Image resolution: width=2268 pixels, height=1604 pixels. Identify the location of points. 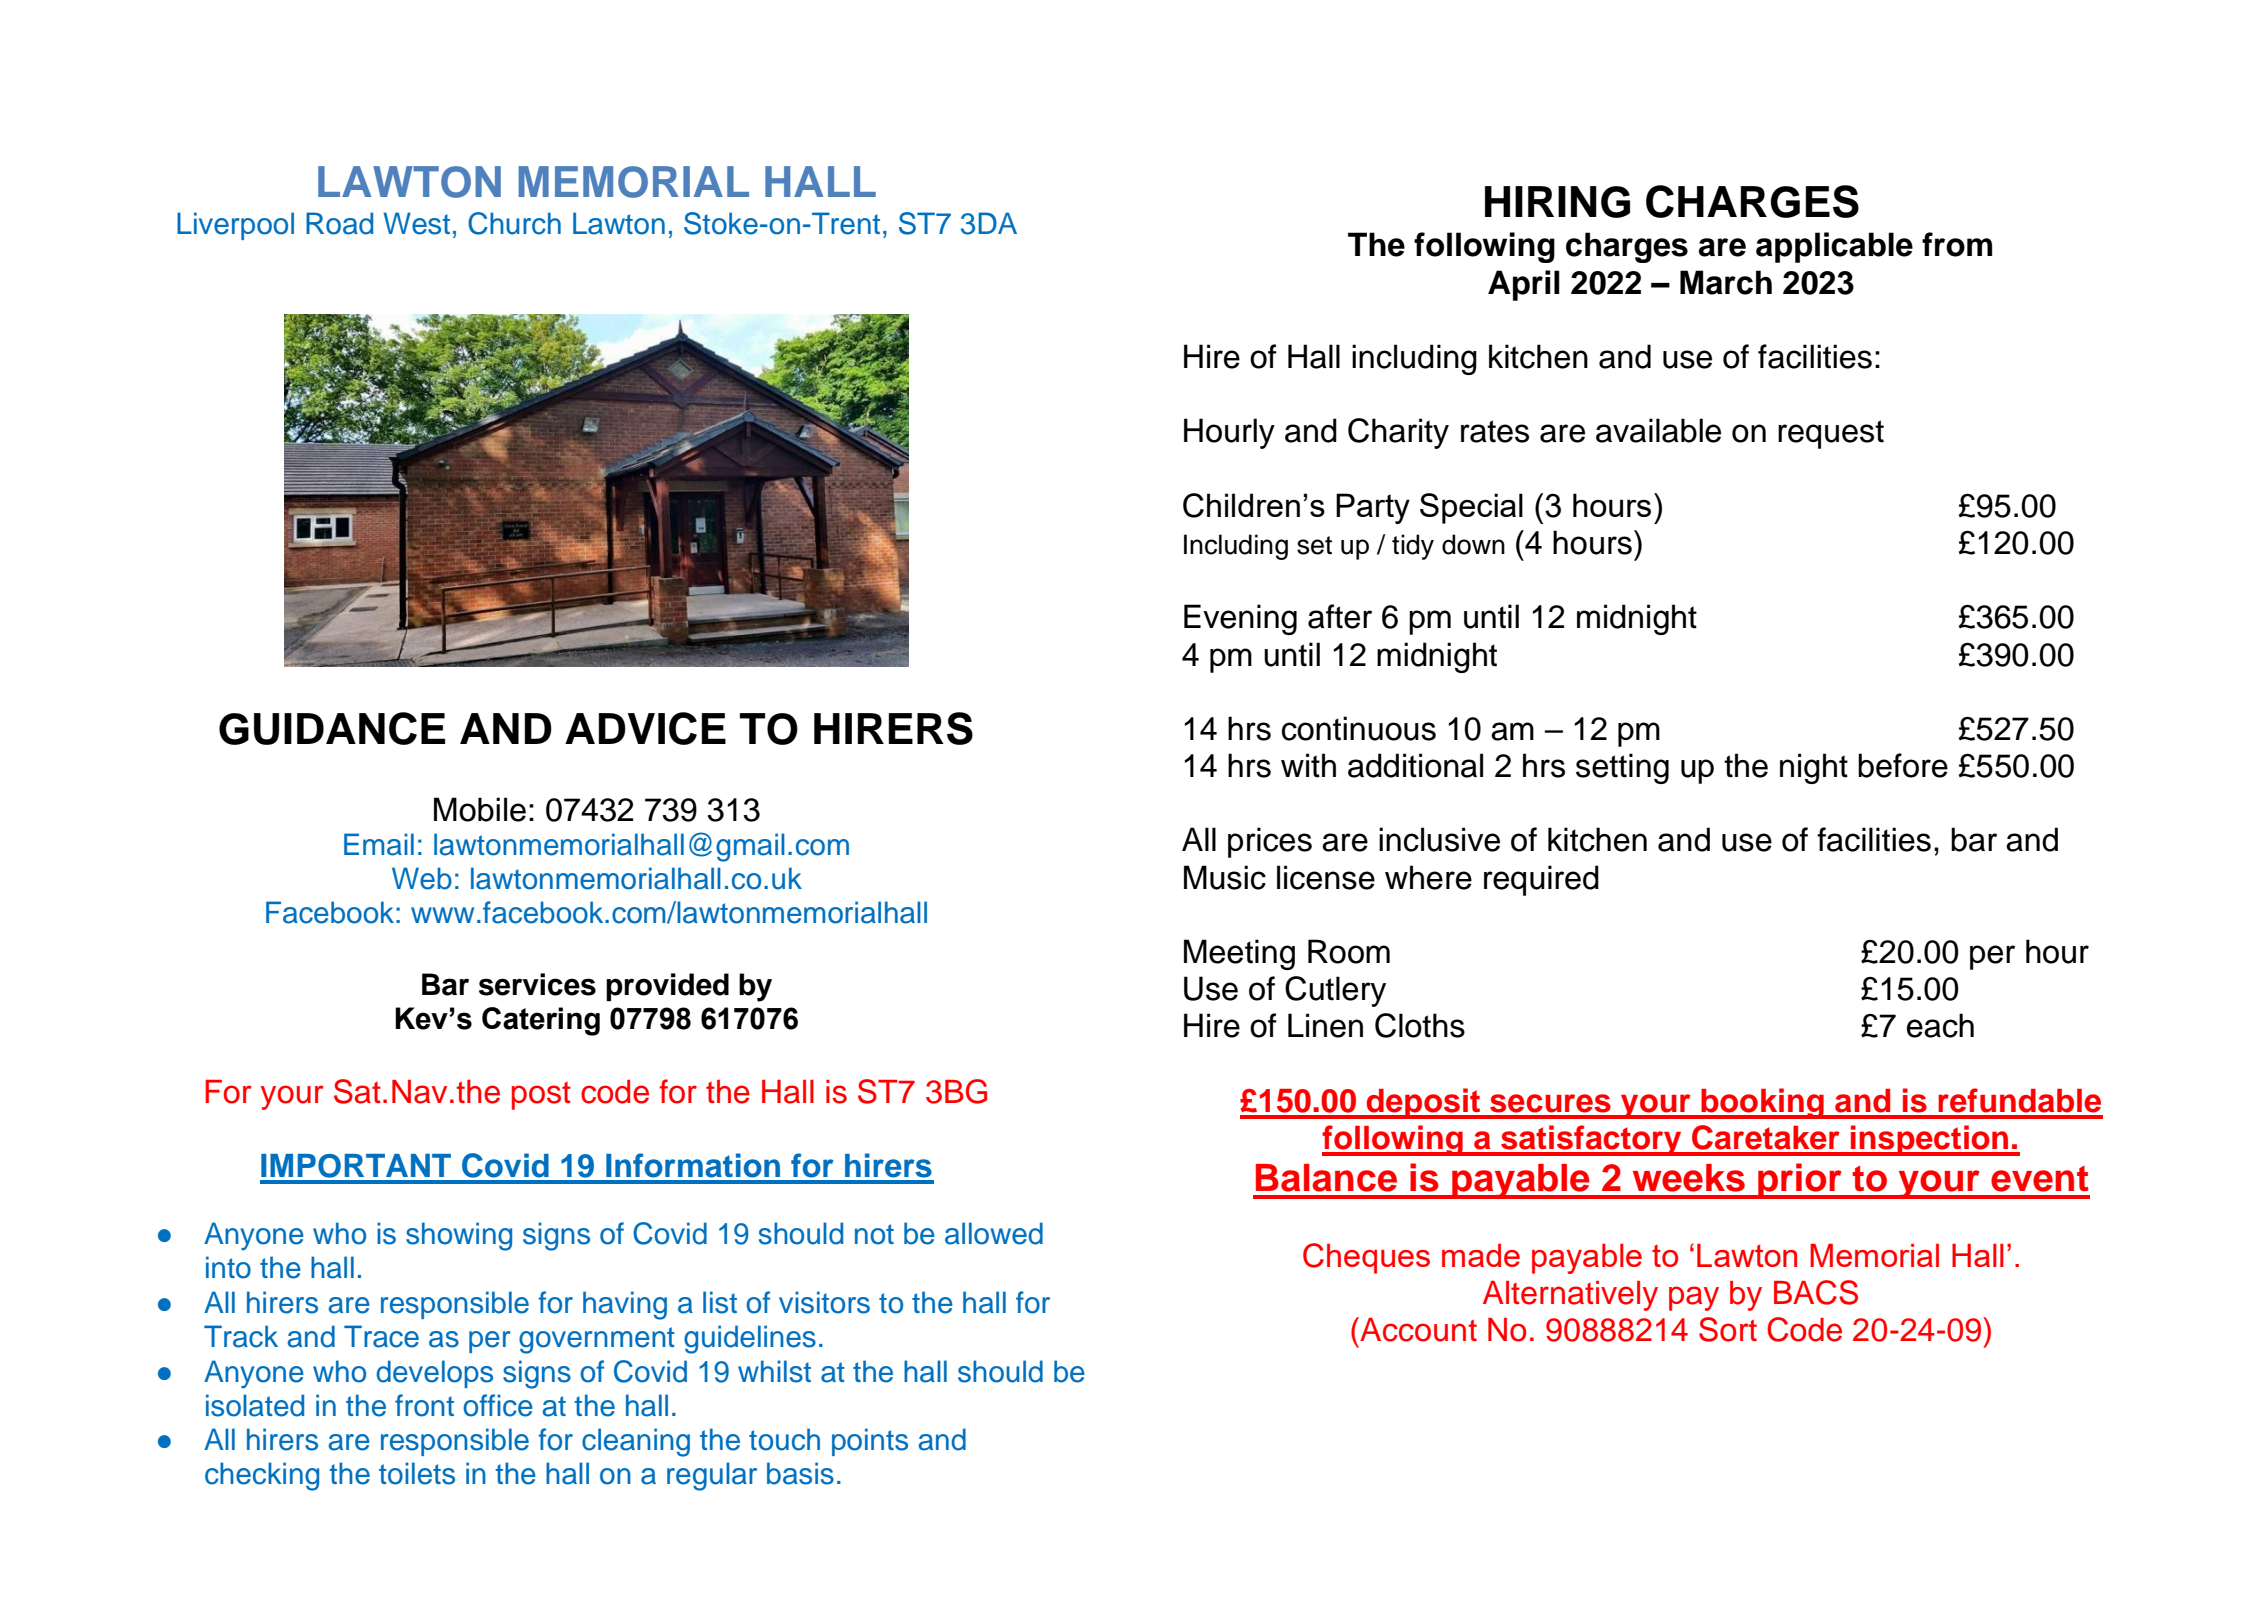
(870, 1442).
